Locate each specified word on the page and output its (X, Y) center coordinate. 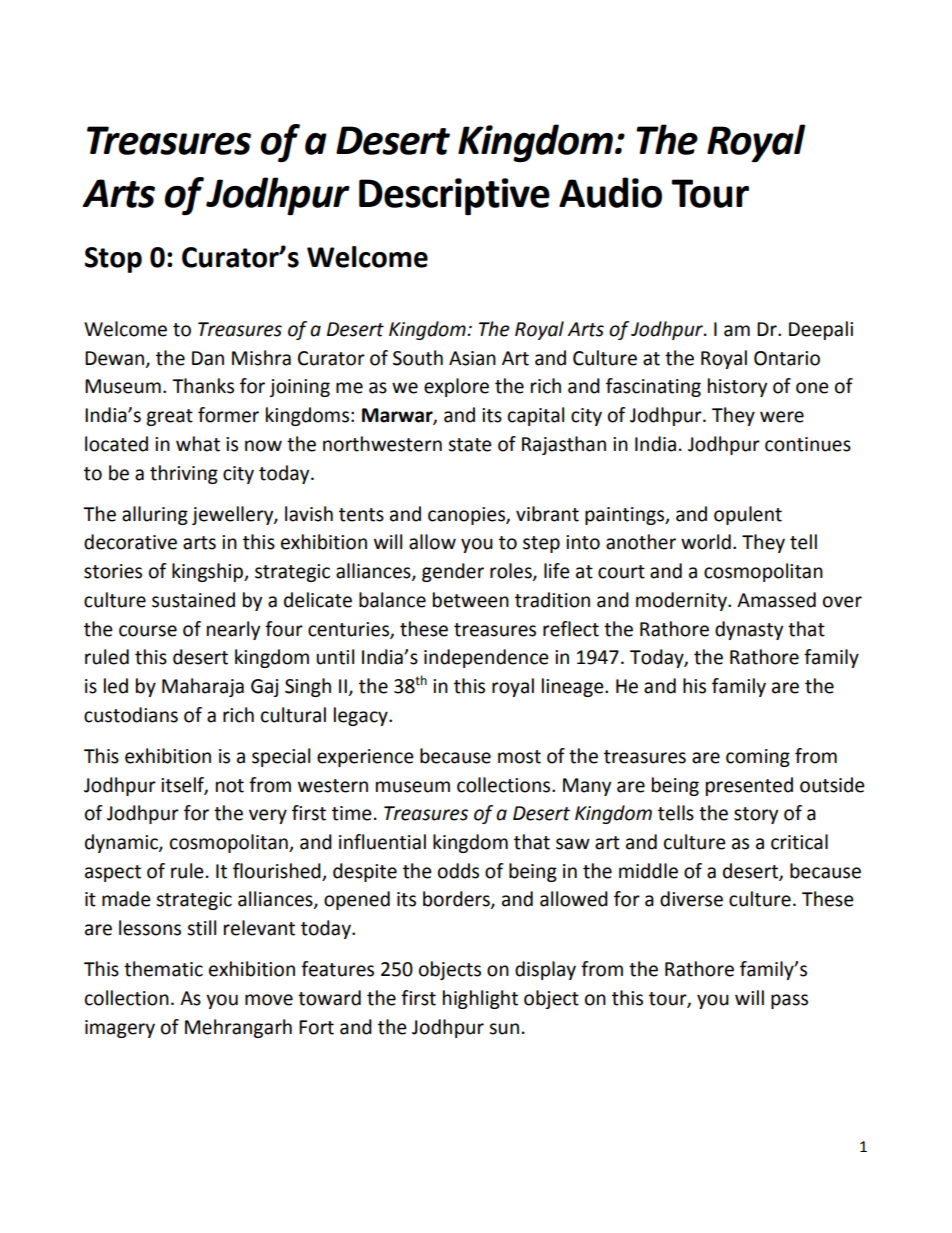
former (228, 415)
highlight (480, 999)
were (782, 417)
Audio (610, 192)
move (269, 1000)
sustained (193, 600)
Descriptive (454, 196)
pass (789, 1001)
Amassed (776, 600)
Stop (113, 260)
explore (456, 387)
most (519, 757)
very (268, 816)
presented (749, 786)
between (471, 600)
